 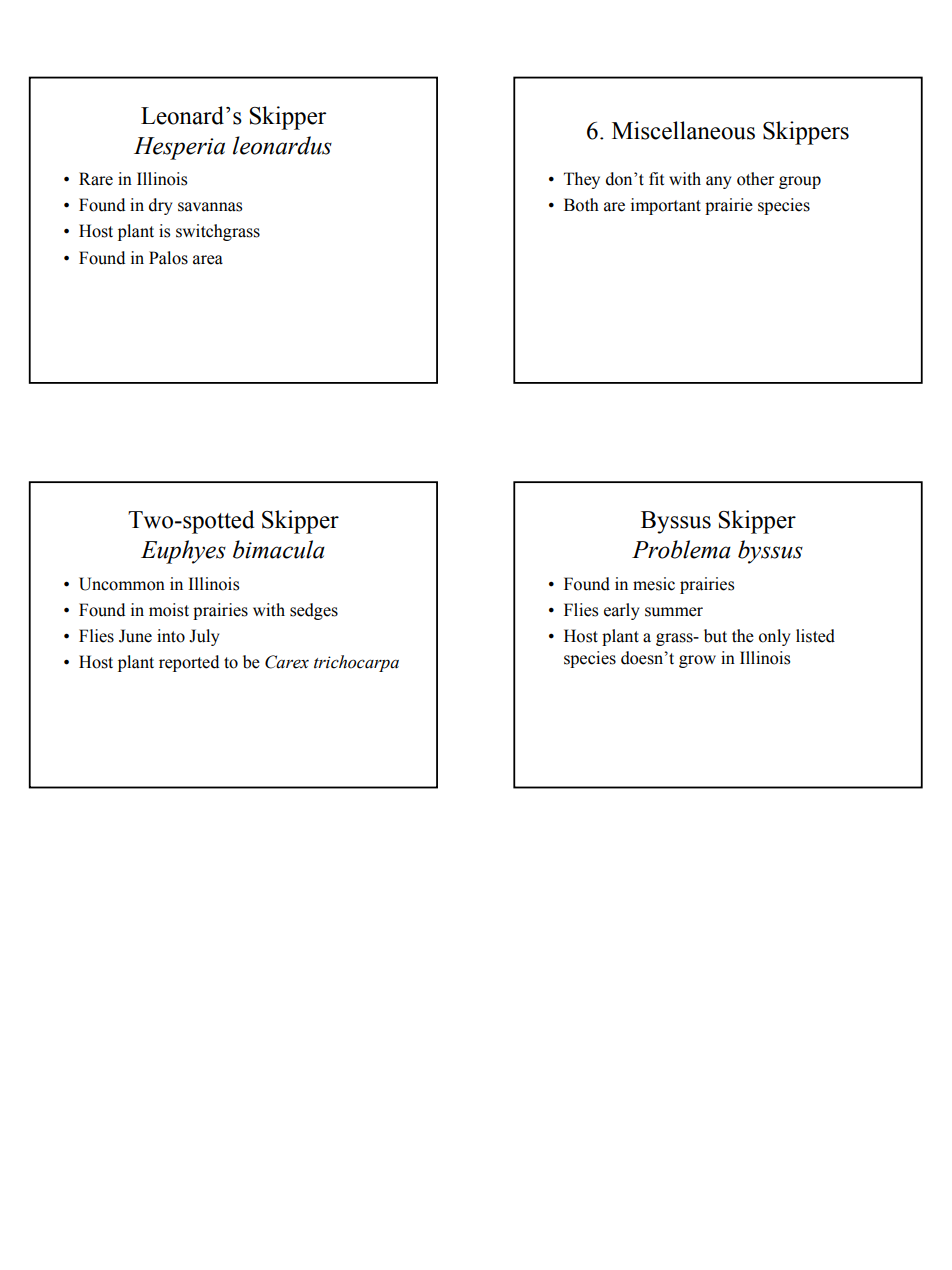 I want to click on Miscellaneous, so click(x=683, y=130).
